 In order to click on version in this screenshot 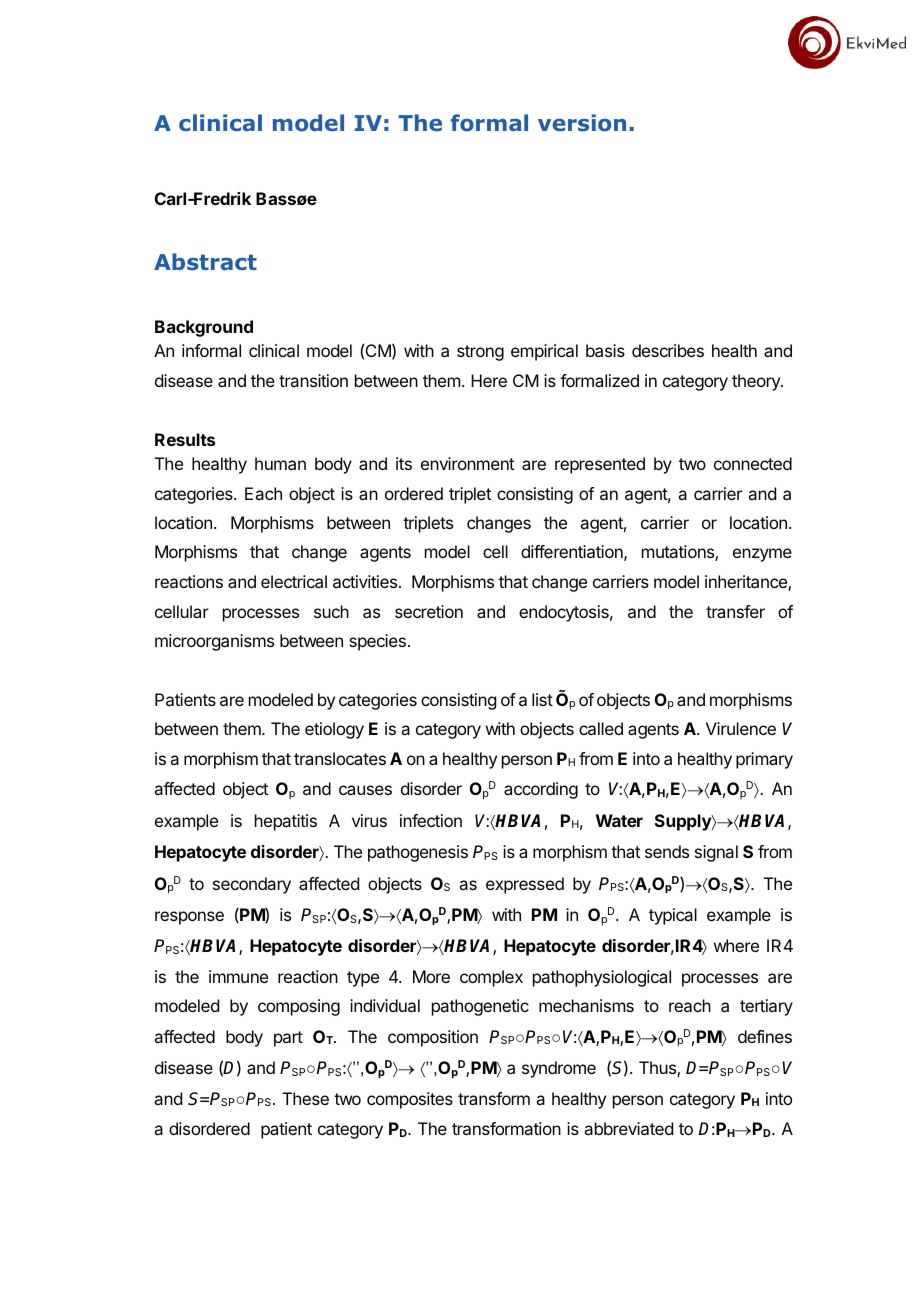, I will do `click(582, 123)`.
